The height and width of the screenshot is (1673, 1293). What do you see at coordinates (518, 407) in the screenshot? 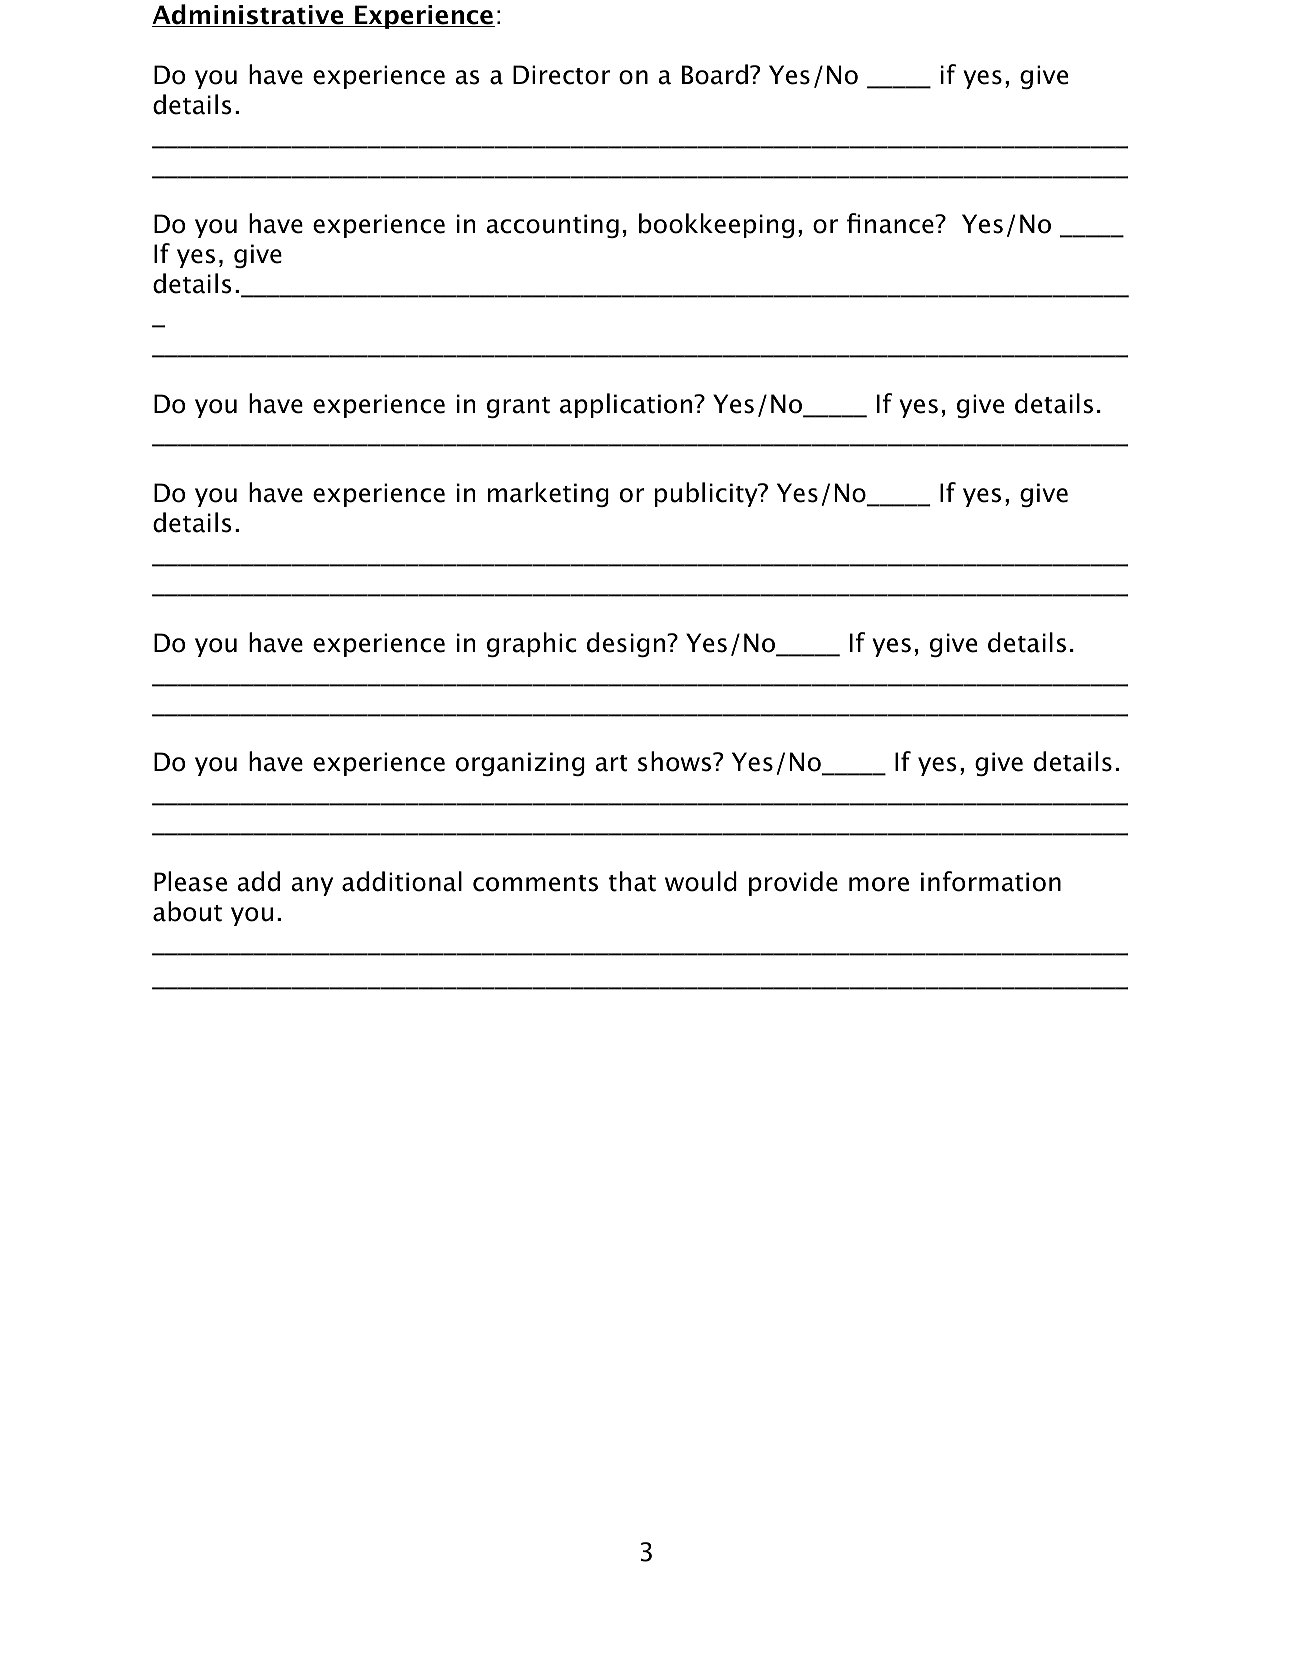
I see `grant` at bounding box center [518, 407].
